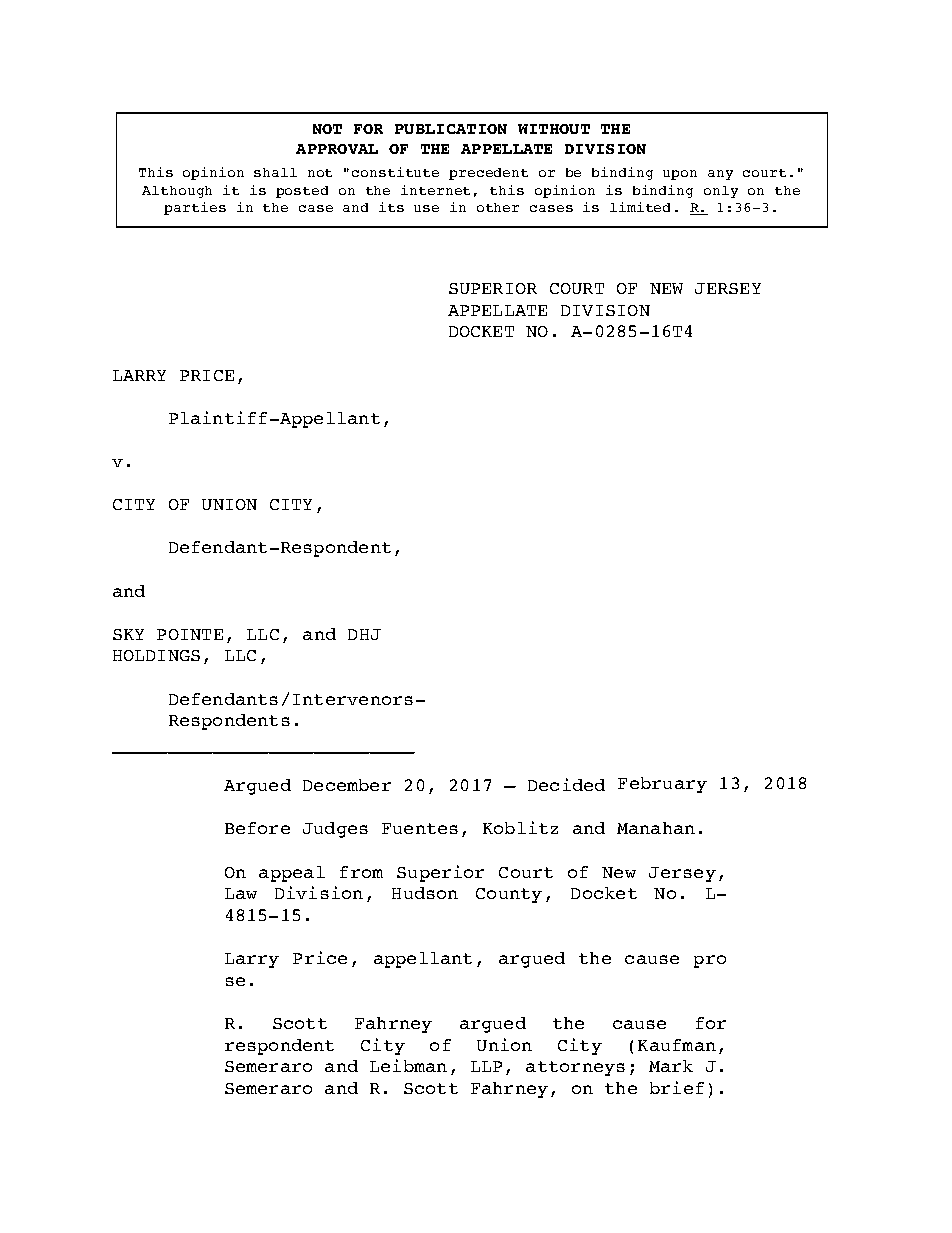 The width and height of the page is (952, 1233). Describe the element at coordinates (347, 785) in the page. I see `December` at that location.
